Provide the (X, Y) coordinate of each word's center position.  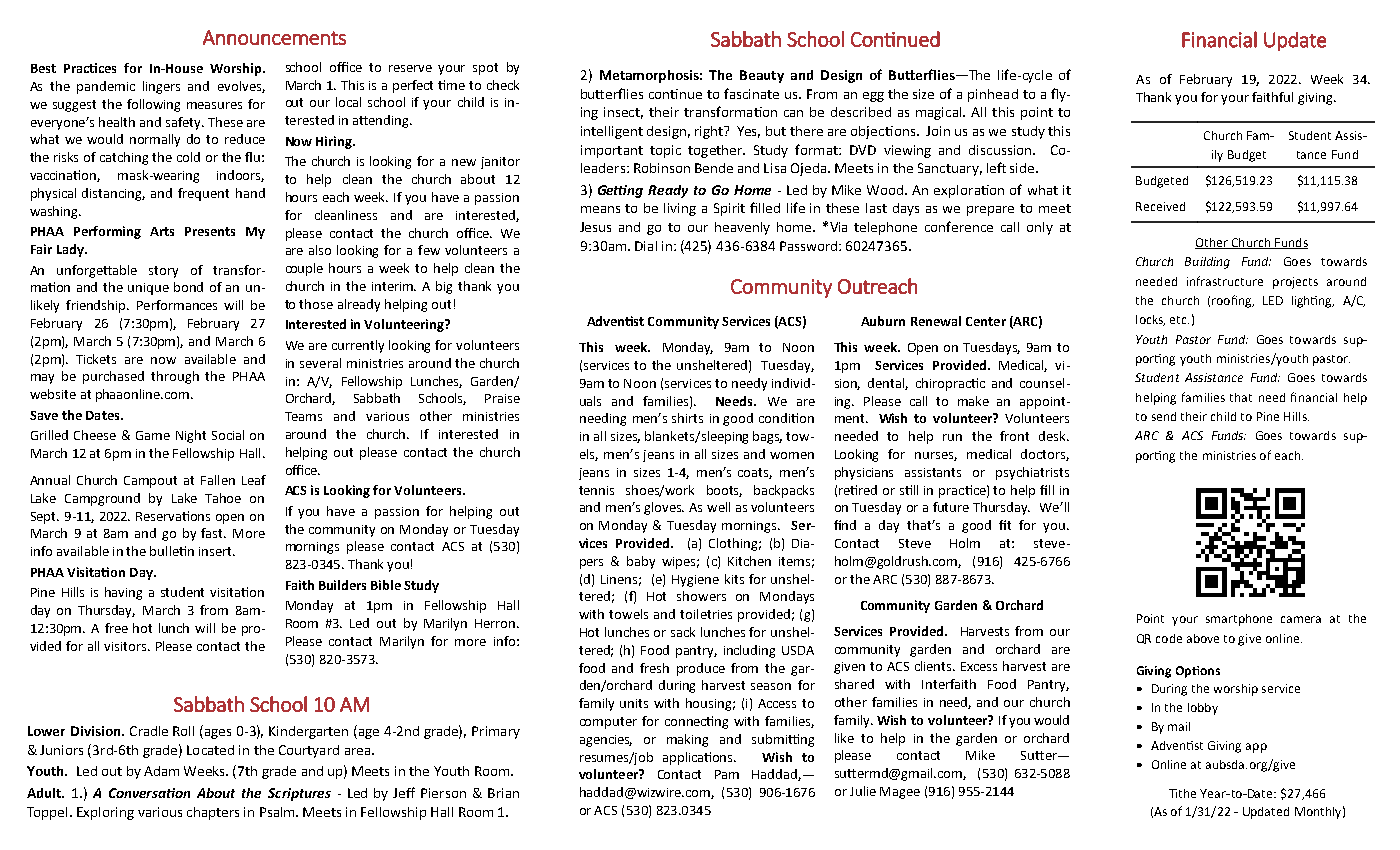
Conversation (149, 793)
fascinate (751, 93)
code (1169, 638)
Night (191, 436)
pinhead (993, 95)
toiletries (706, 614)
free (116, 628)
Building (1207, 263)
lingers (161, 87)
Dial (646, 246)
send (1164, 416)
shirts (687, 418)
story (163, 272)
